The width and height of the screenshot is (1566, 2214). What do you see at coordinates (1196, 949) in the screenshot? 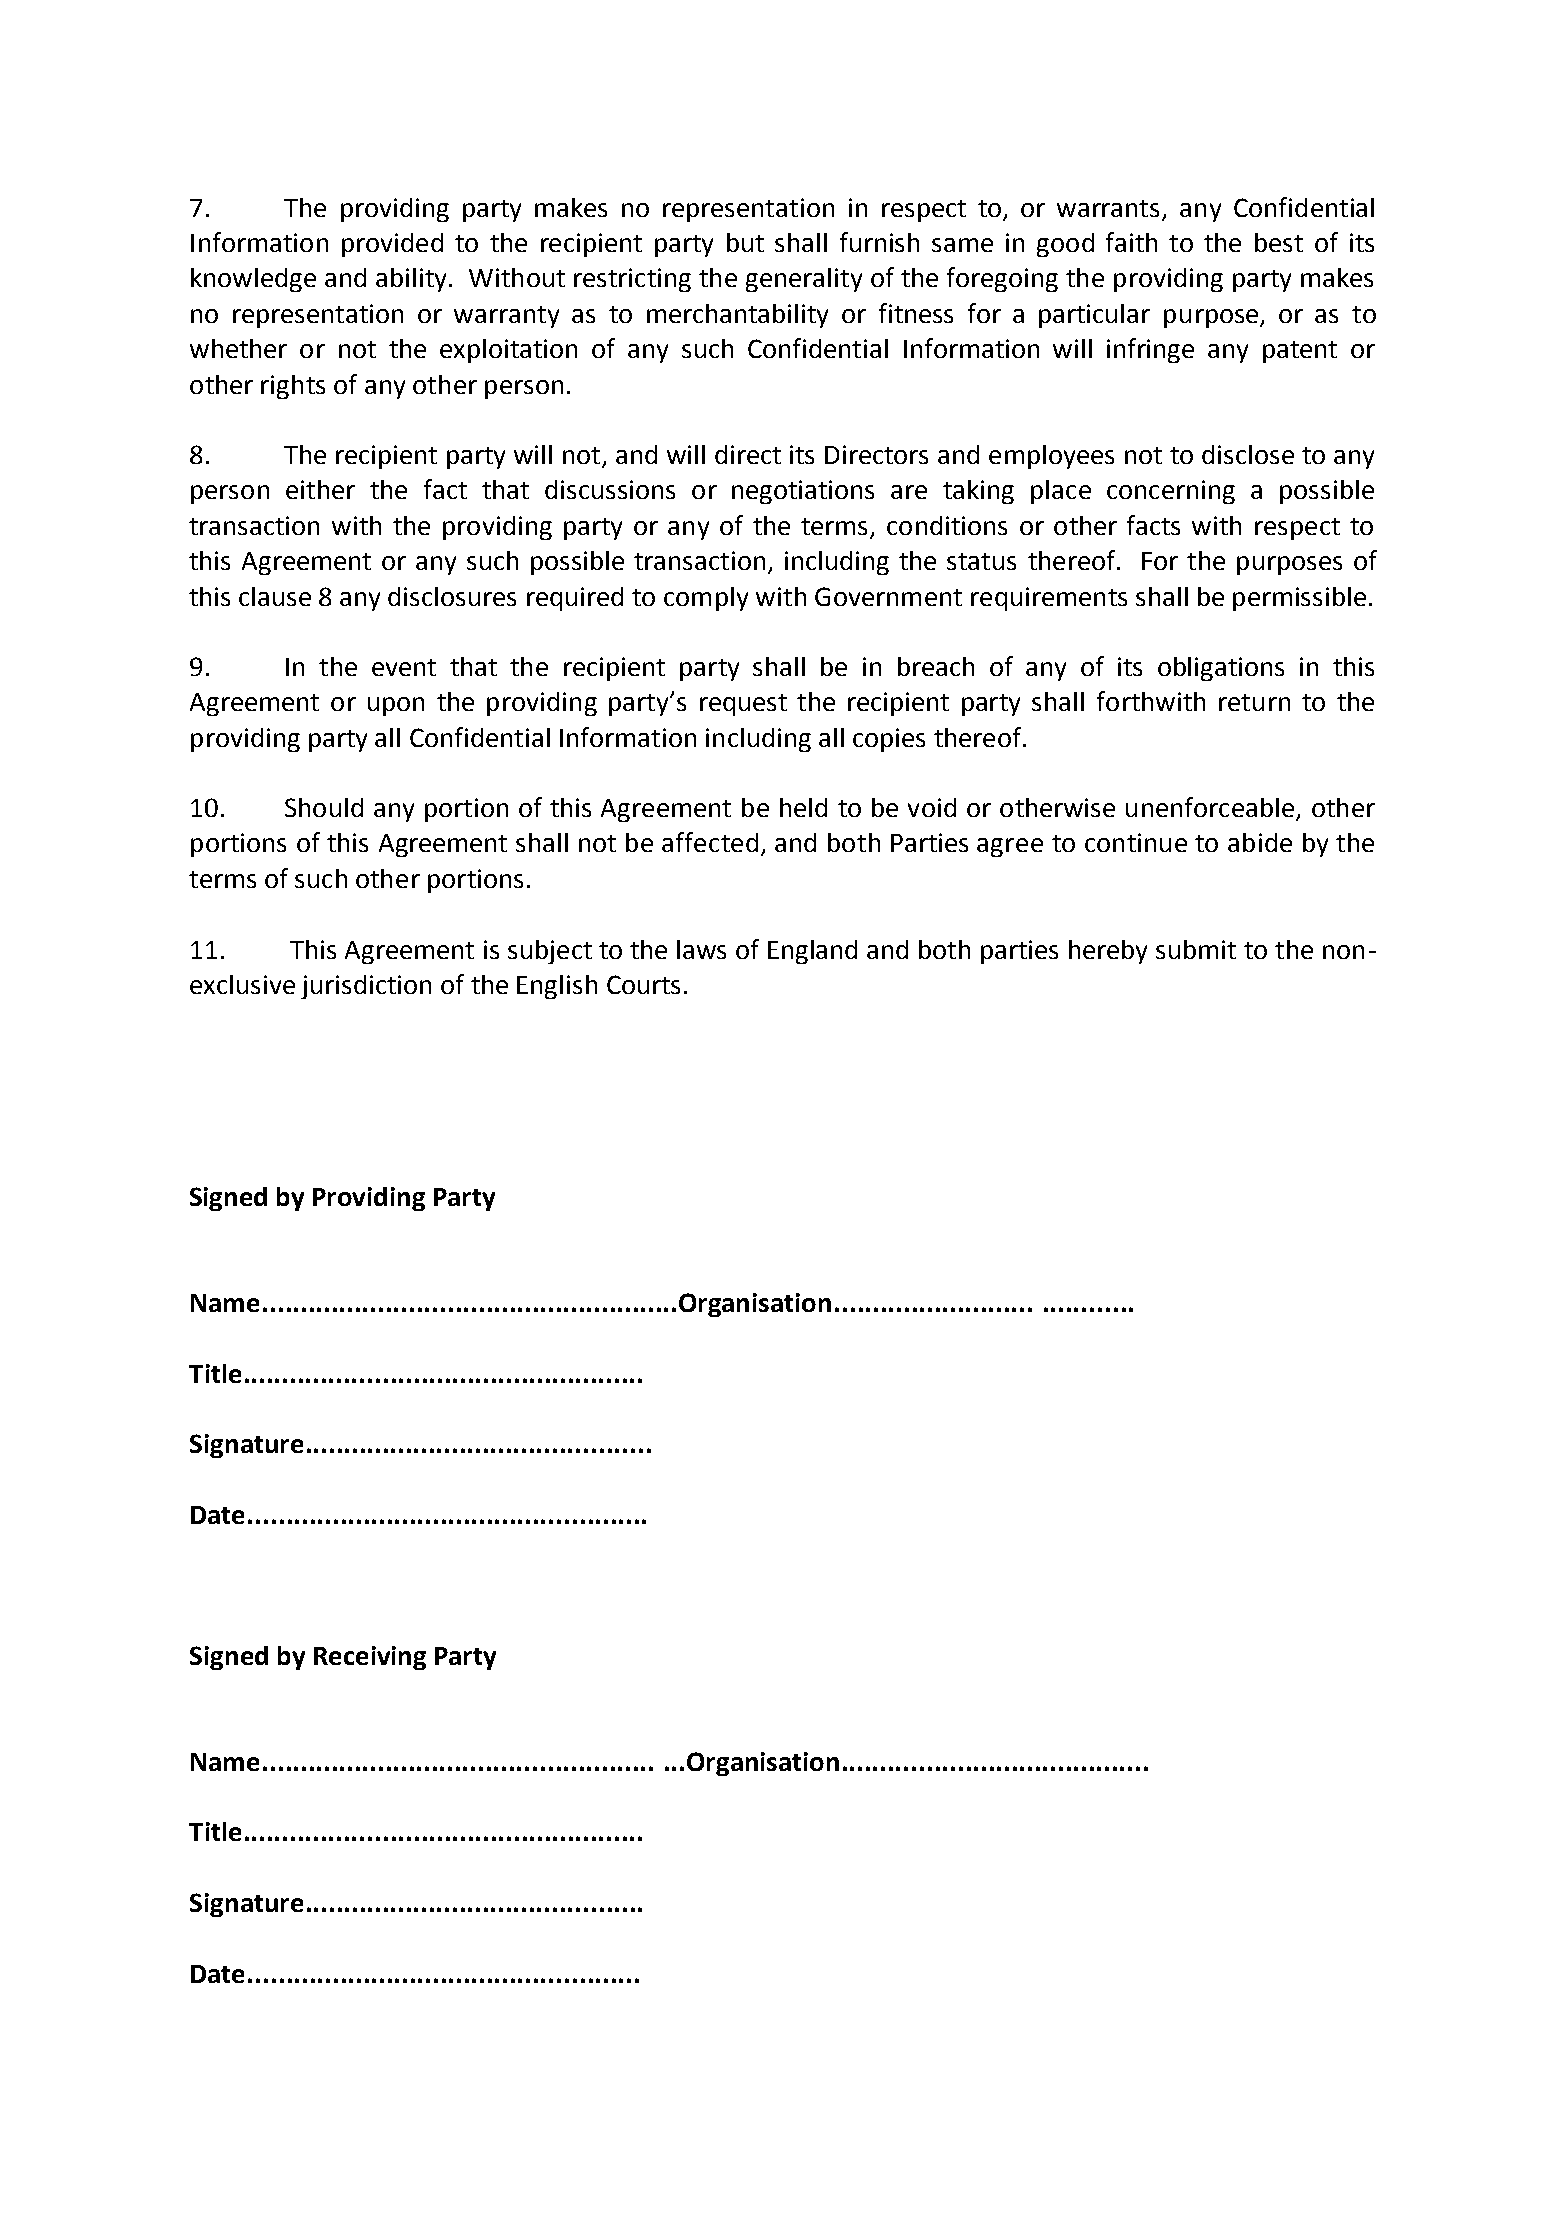
I see `submit` at bounding box center [1196, 949].
